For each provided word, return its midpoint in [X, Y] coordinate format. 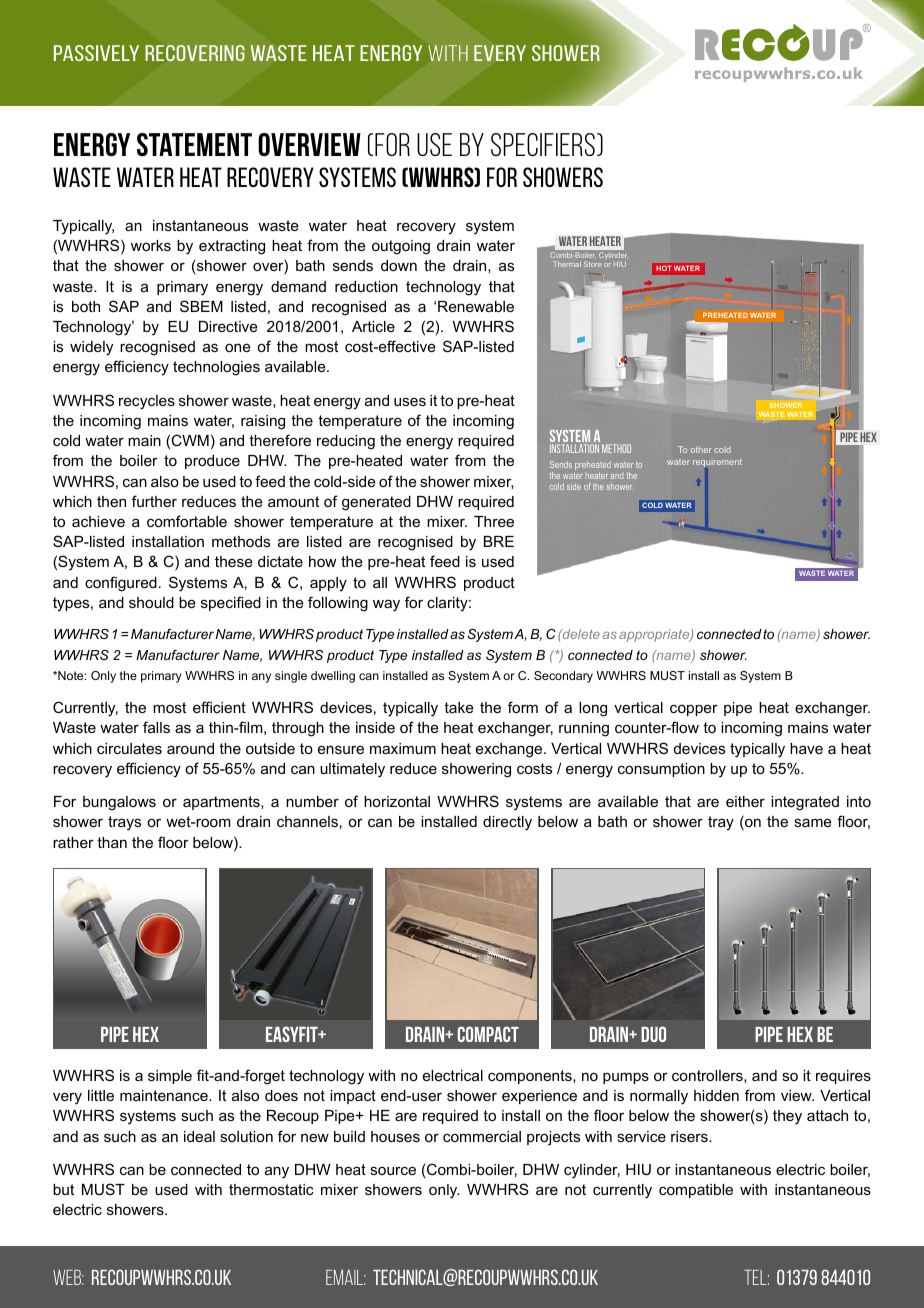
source [393, 1170]
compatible [696, 1191]
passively [96, 53]
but [63, 1189]
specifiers [543, 144]
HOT [663, 268]
